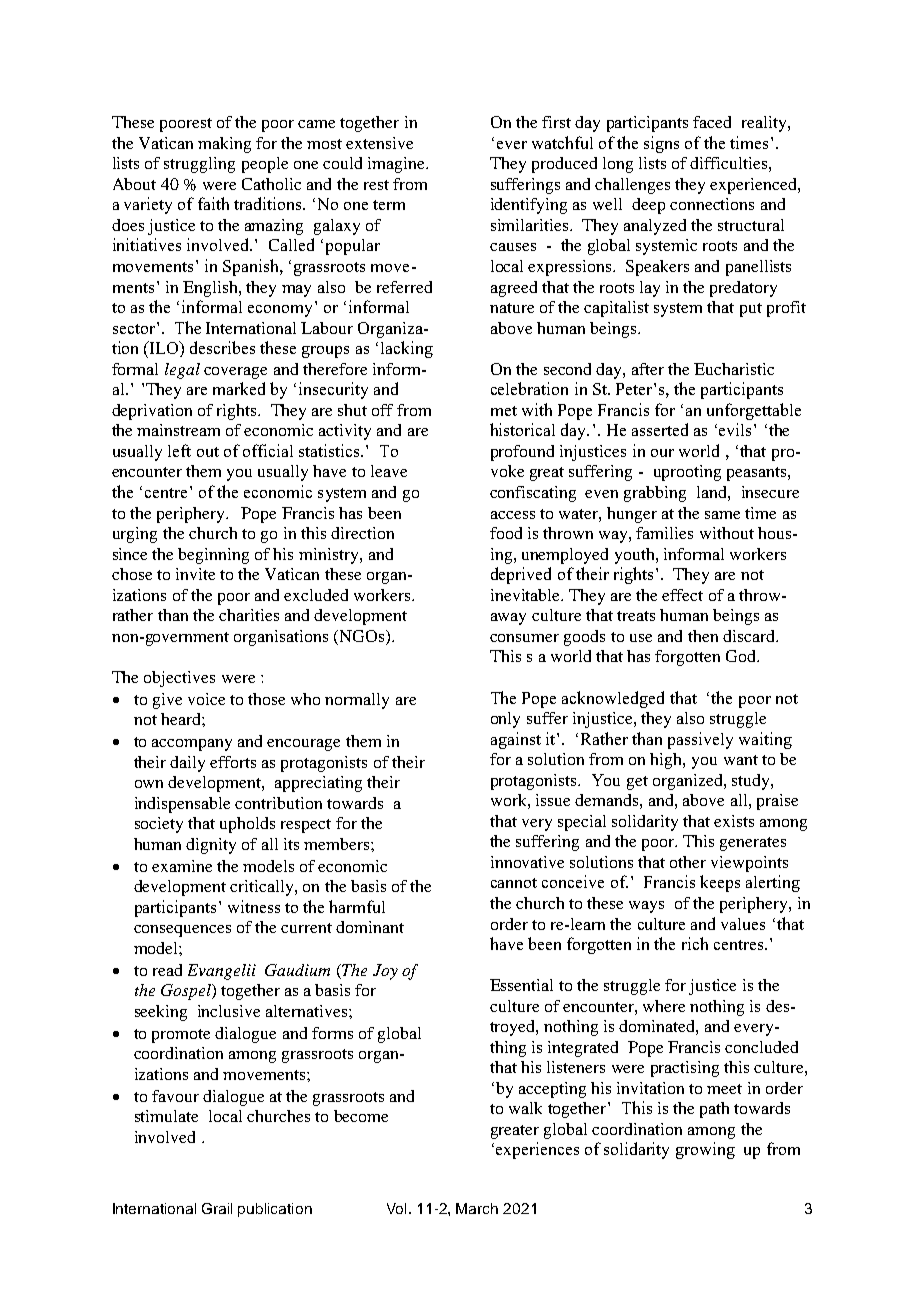 The height and width of the screenshot is (1308, 924). I want to click on same, so click(722, 515).
